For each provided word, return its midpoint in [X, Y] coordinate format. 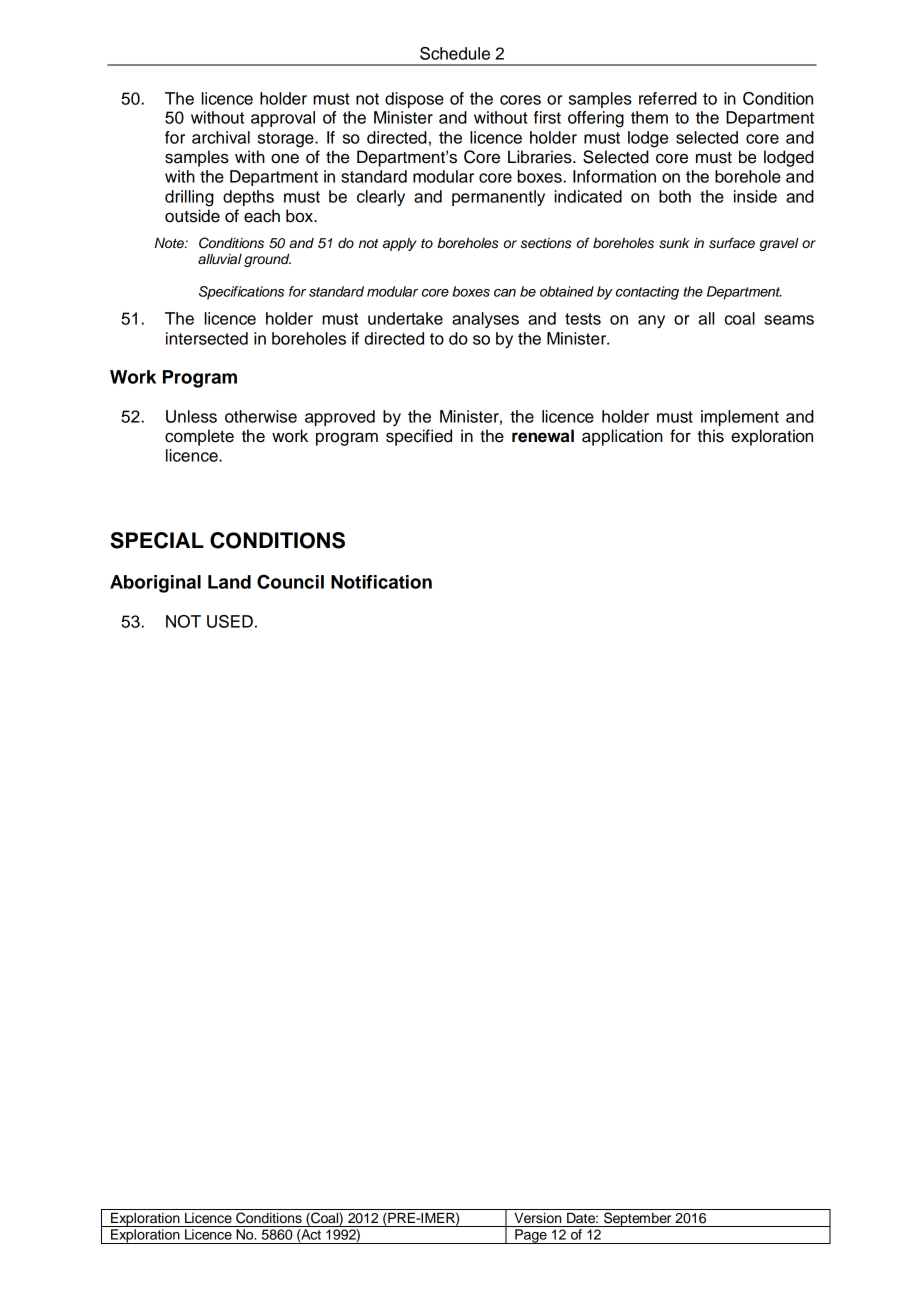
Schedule [455, 53]
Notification [381, 582]
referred [668, 98]
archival [221, 137]
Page [531, 1236]
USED [230, 621]
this [710, 436]
